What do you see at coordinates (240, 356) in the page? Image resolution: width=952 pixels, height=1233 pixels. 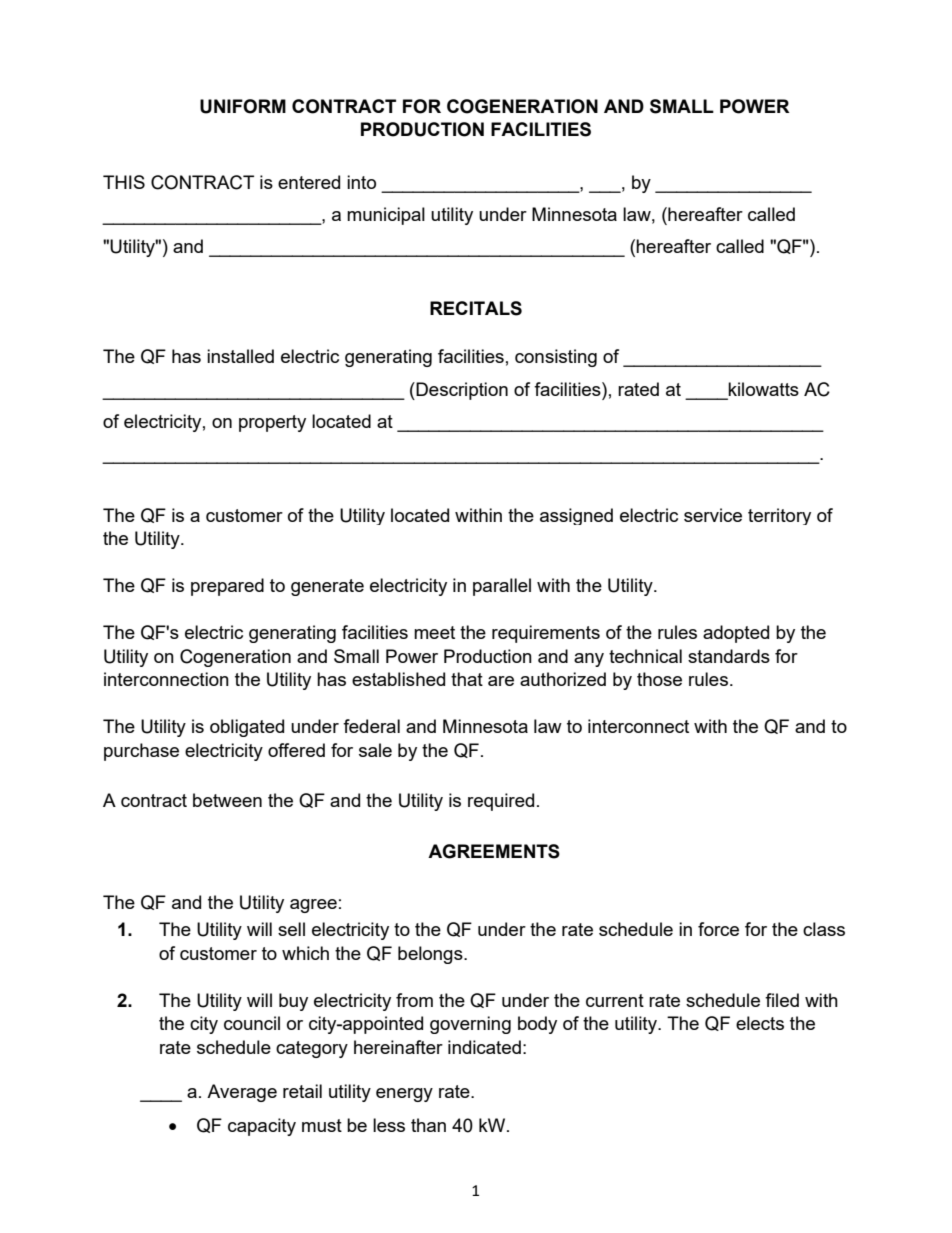 I see `installed` at bounding box center [240, 356].
